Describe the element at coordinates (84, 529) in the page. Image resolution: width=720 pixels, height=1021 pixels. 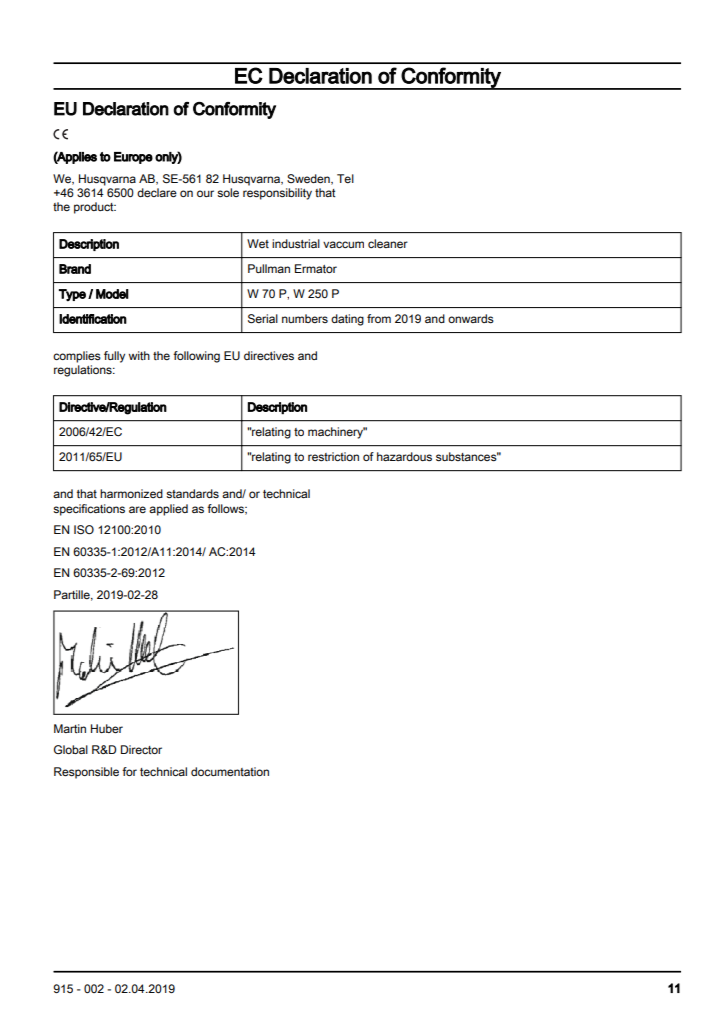
I see `ISO` at that location.
